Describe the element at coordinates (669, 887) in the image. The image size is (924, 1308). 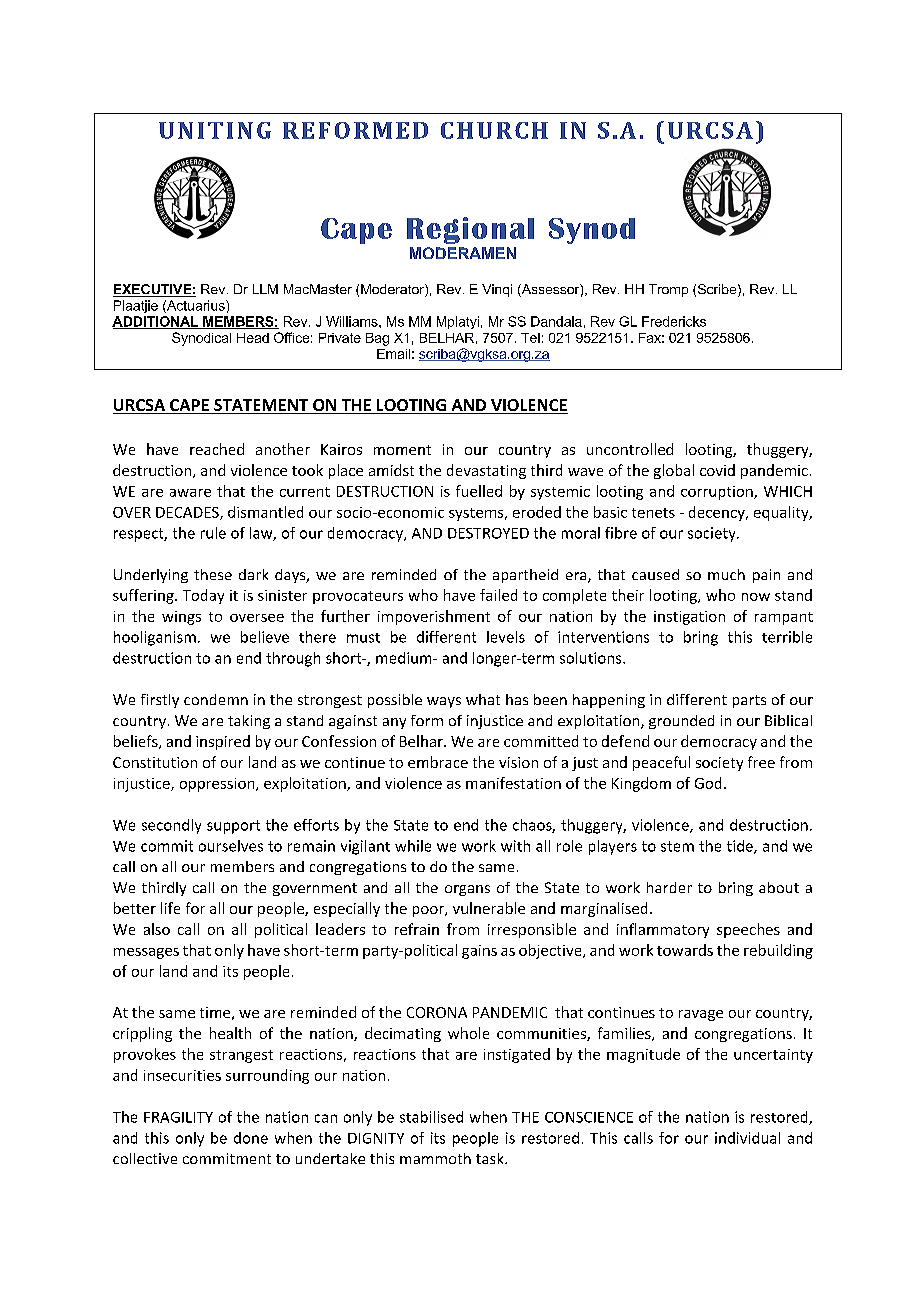
I see `harder` at that location.
